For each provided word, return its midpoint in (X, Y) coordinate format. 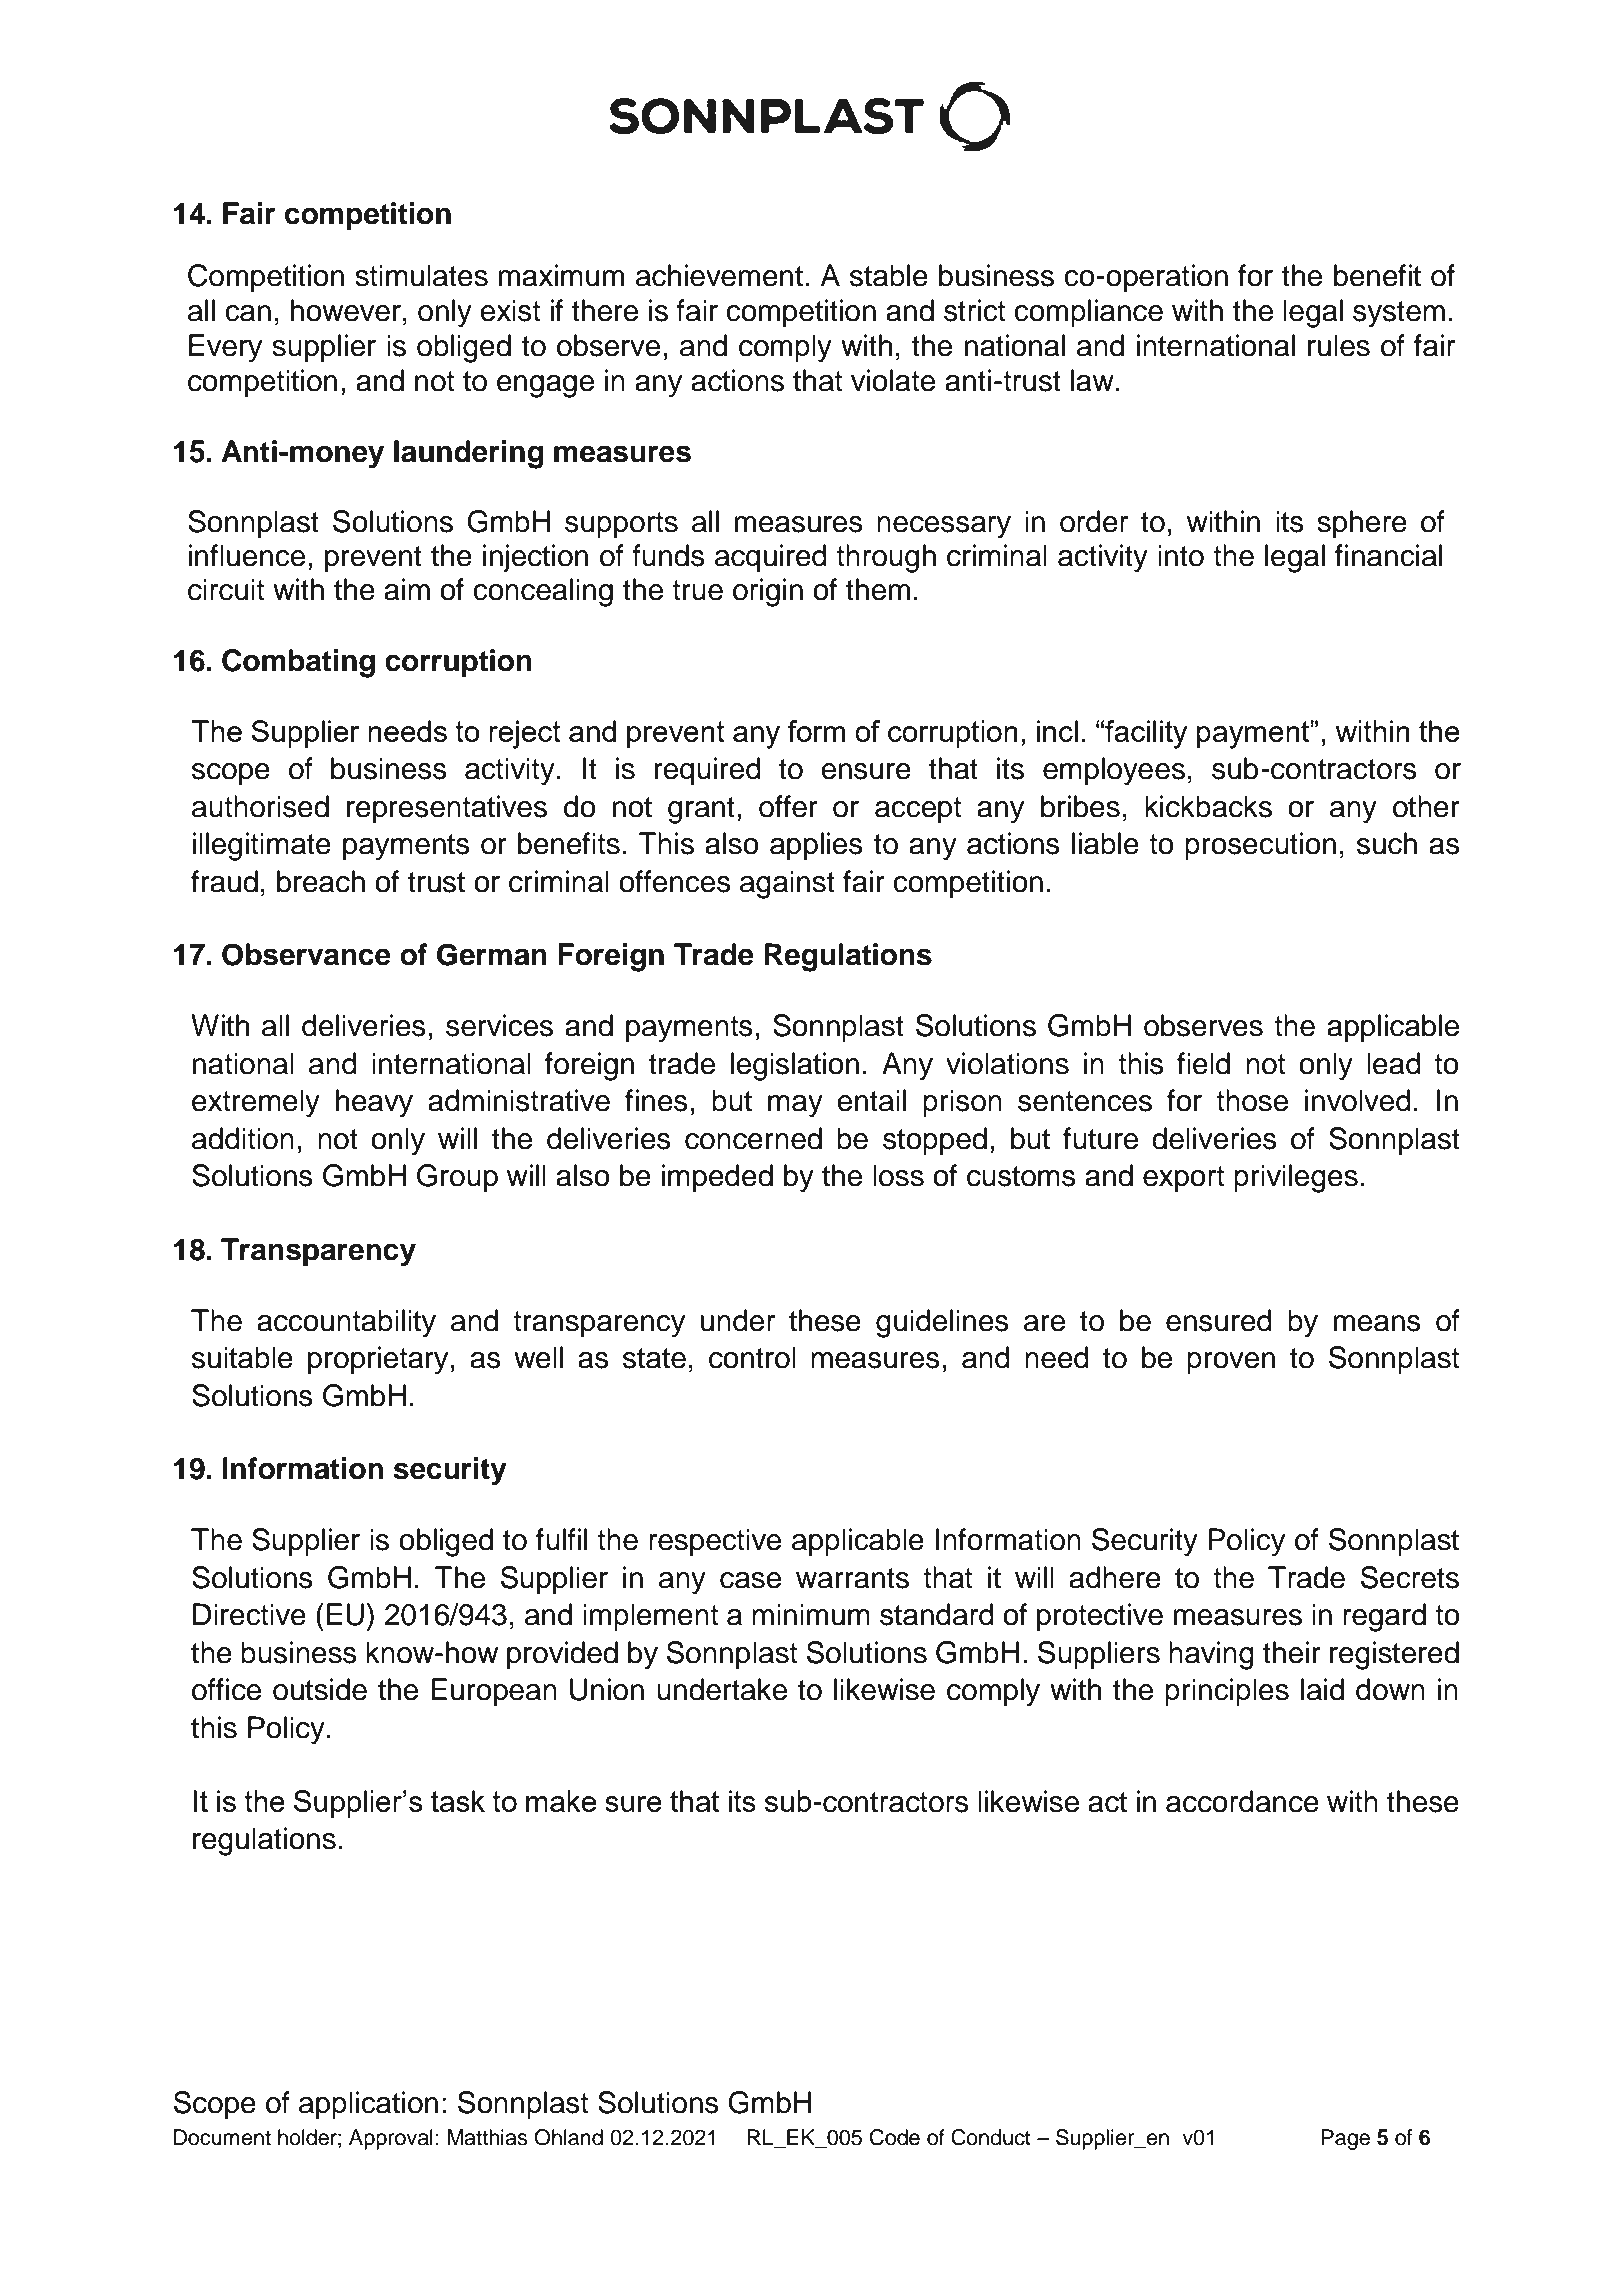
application (368, 2105)
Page (1345, 2139)
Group (457, 1178)
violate (893, 380)
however (346, 310)
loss (898, 1175)
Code (895, 2137)
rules (1339, 345)
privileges (1296, 1178)
